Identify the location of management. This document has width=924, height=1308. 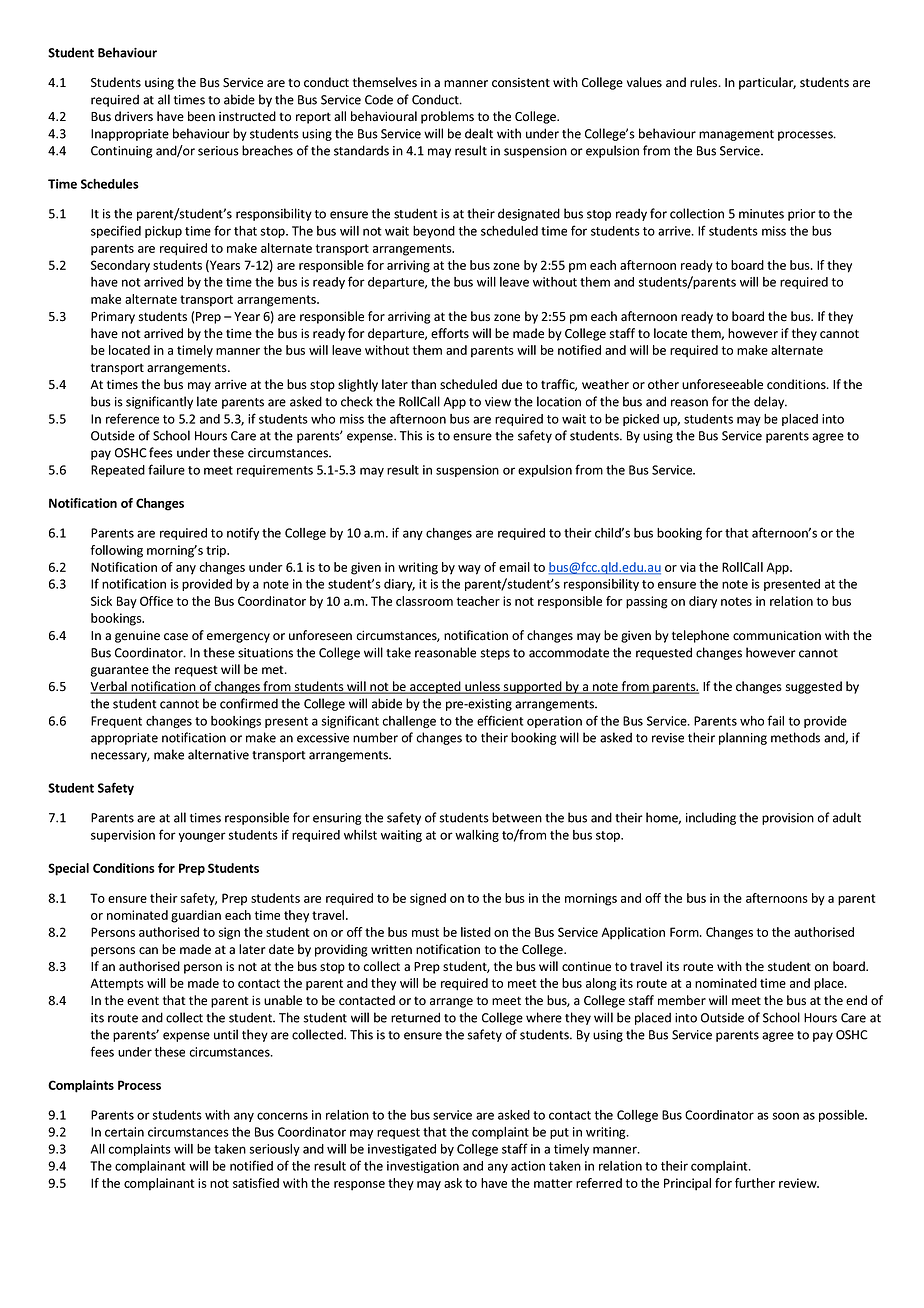
(736, 135).
